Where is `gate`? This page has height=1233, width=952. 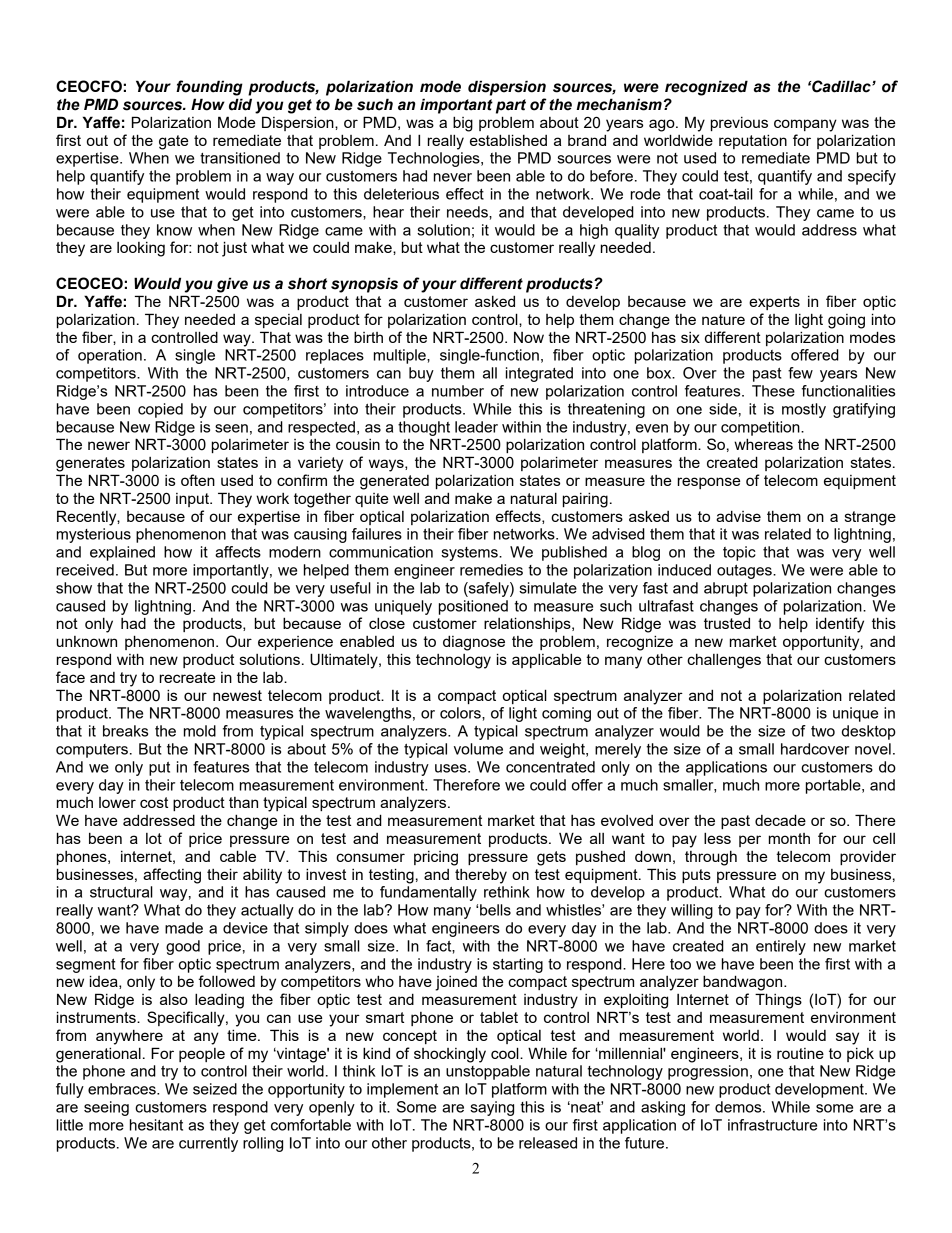 gate is located at coordinates (173, 142).
